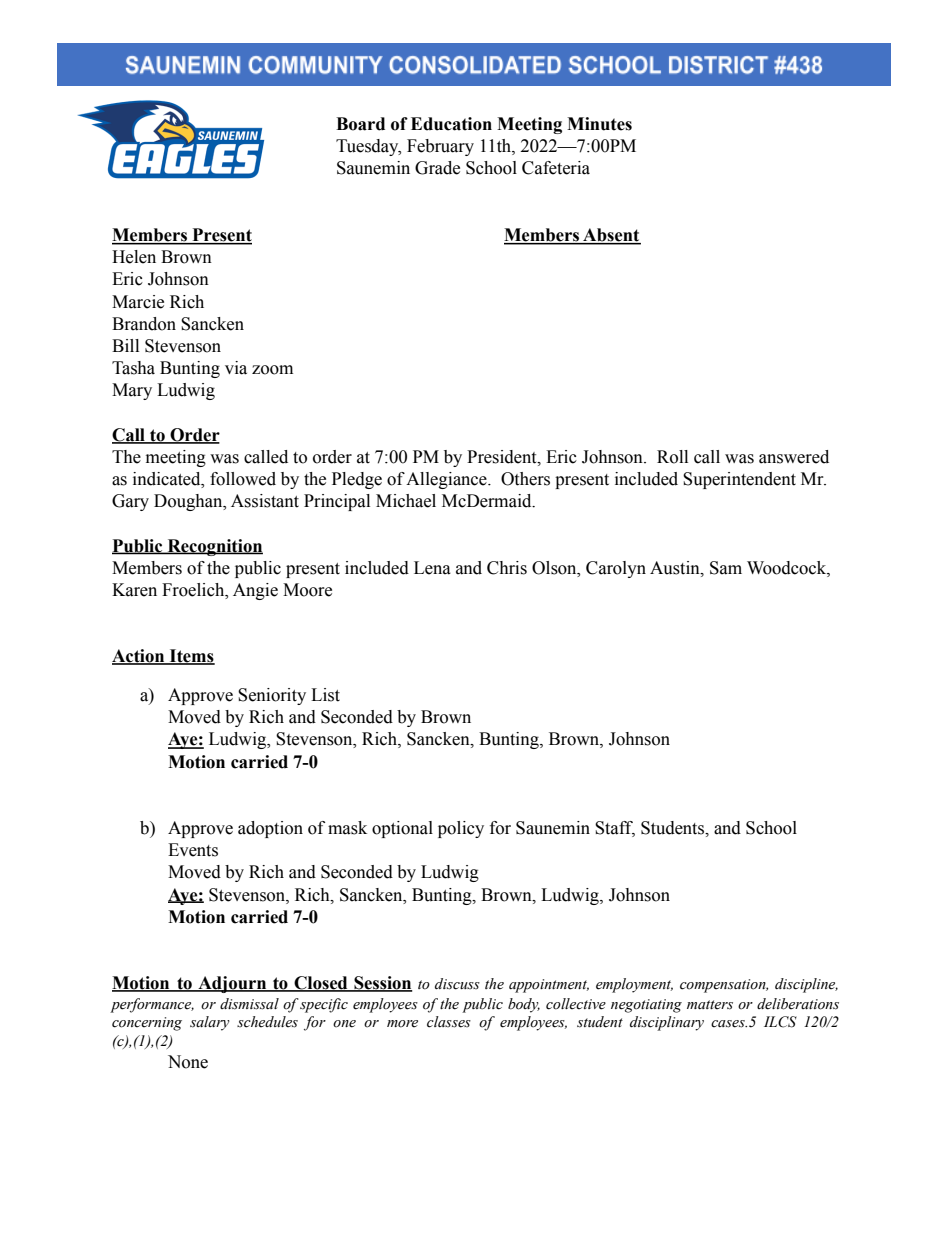  Describe the element at coordinates (710, 1005) in the image. I see `matters` at that location.
